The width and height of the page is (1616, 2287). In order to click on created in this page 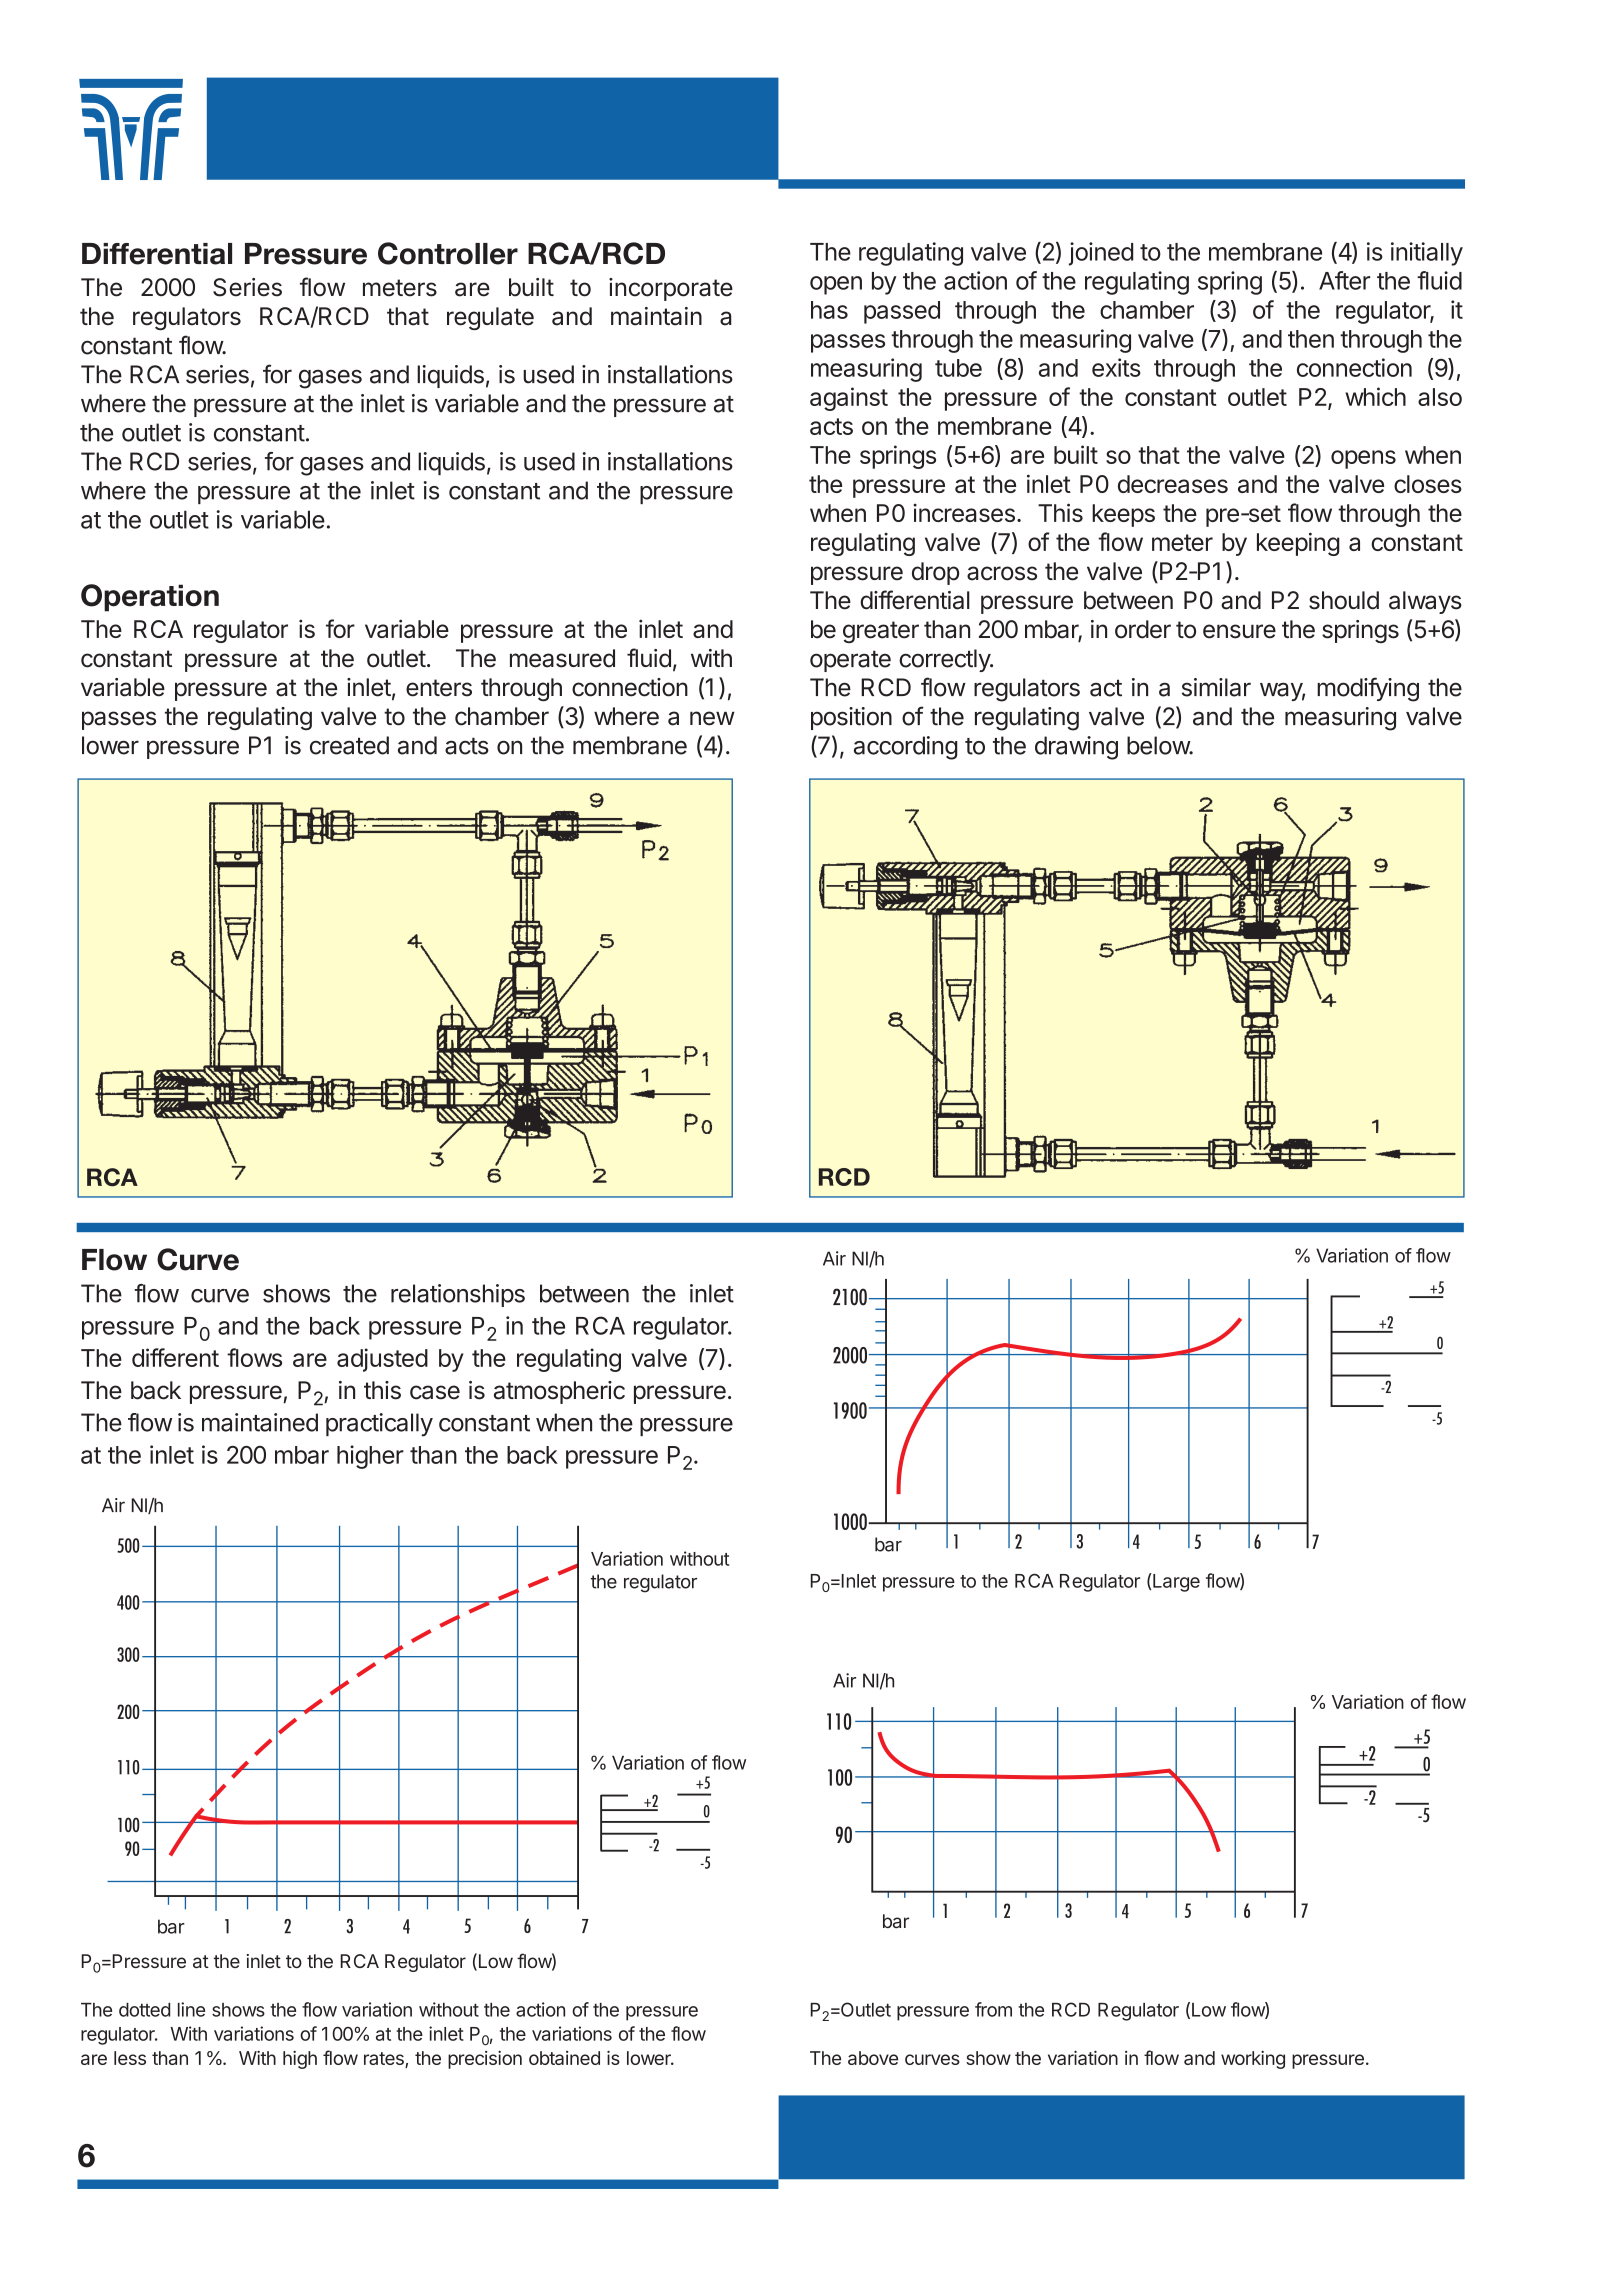, I will do `click(349, 745)`.
